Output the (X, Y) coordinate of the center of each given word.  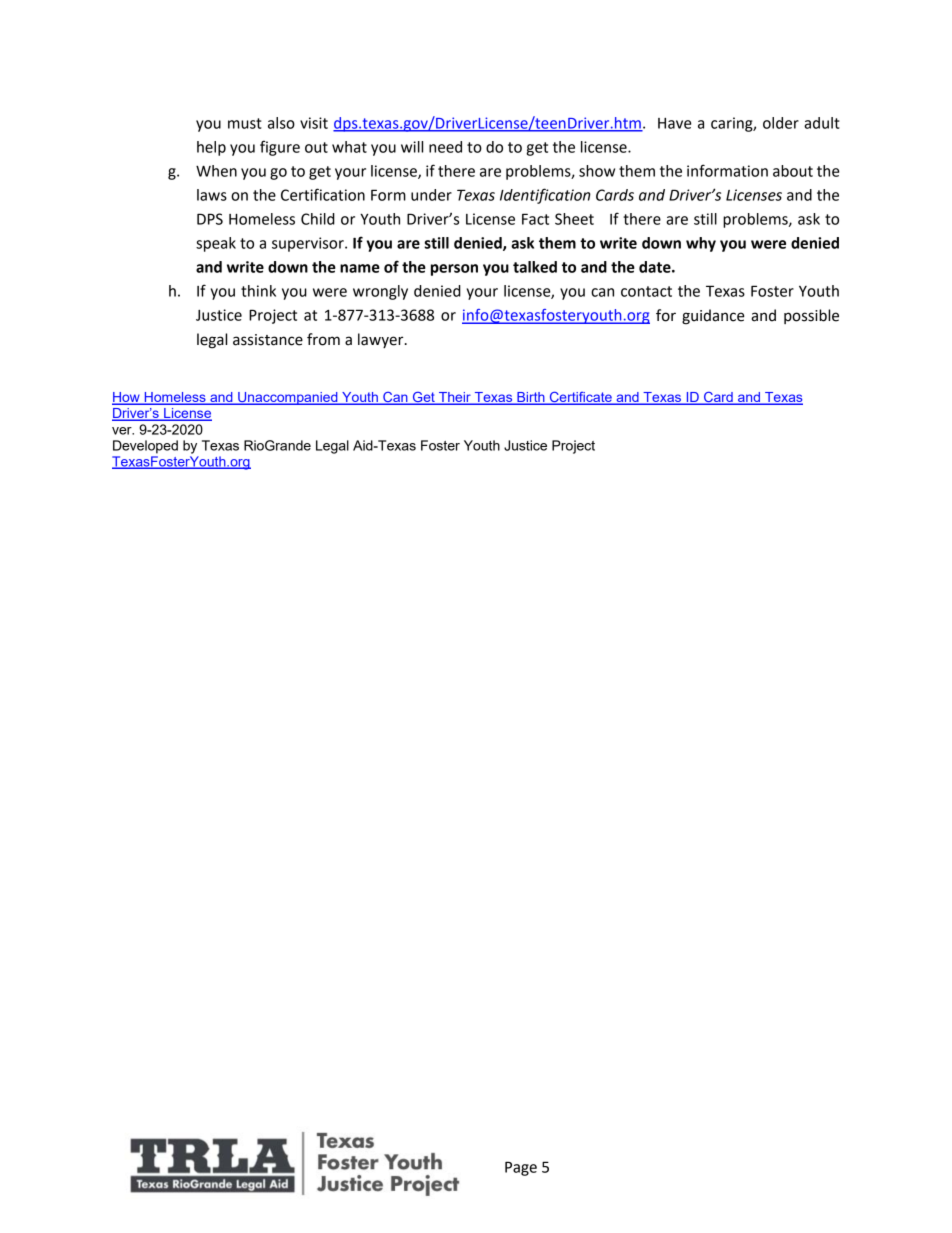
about (793, 171)
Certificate (580, 398)
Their (455, 398)
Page (521, 1168)
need (445, 147)
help (211, 148)
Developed (145, 447)
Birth (531, 398)
